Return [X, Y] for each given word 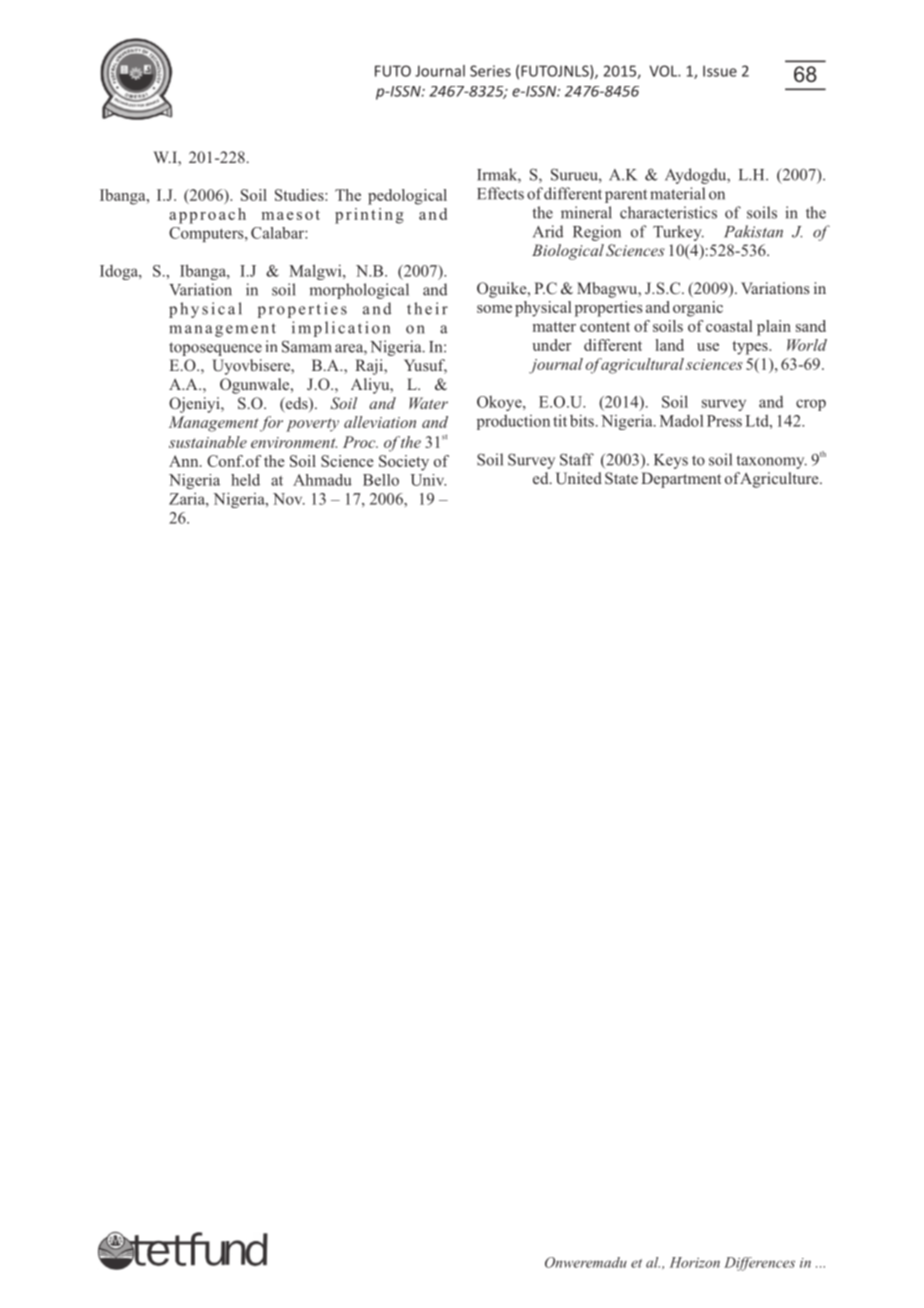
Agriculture [780, 480]
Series [490, 71]
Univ [428, 480]
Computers [207, 234]
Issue [720, 71]
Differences [759, 1264]
